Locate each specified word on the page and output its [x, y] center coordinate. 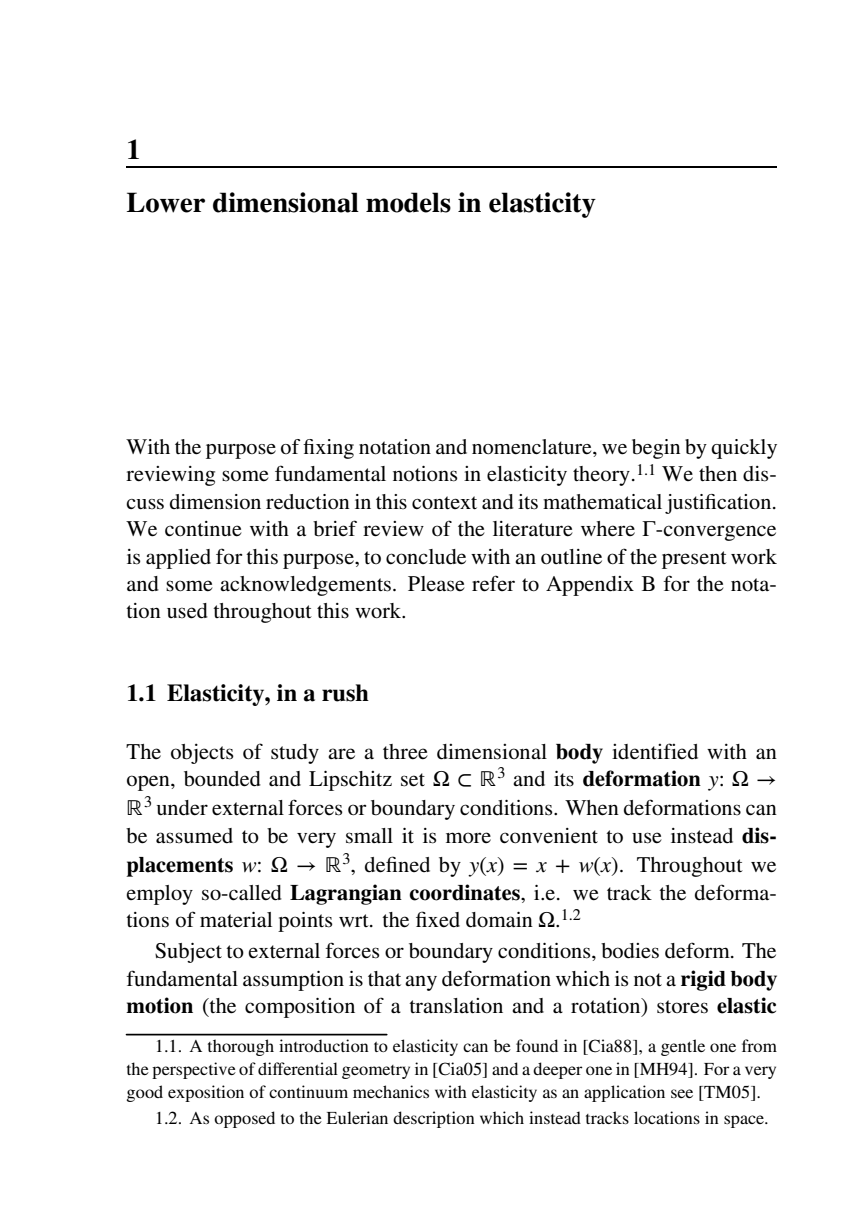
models [408, 202]
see [682, 1093]
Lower [166, 202]
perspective [194, 1070]
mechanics [391, 1091]
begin [656, 449]
